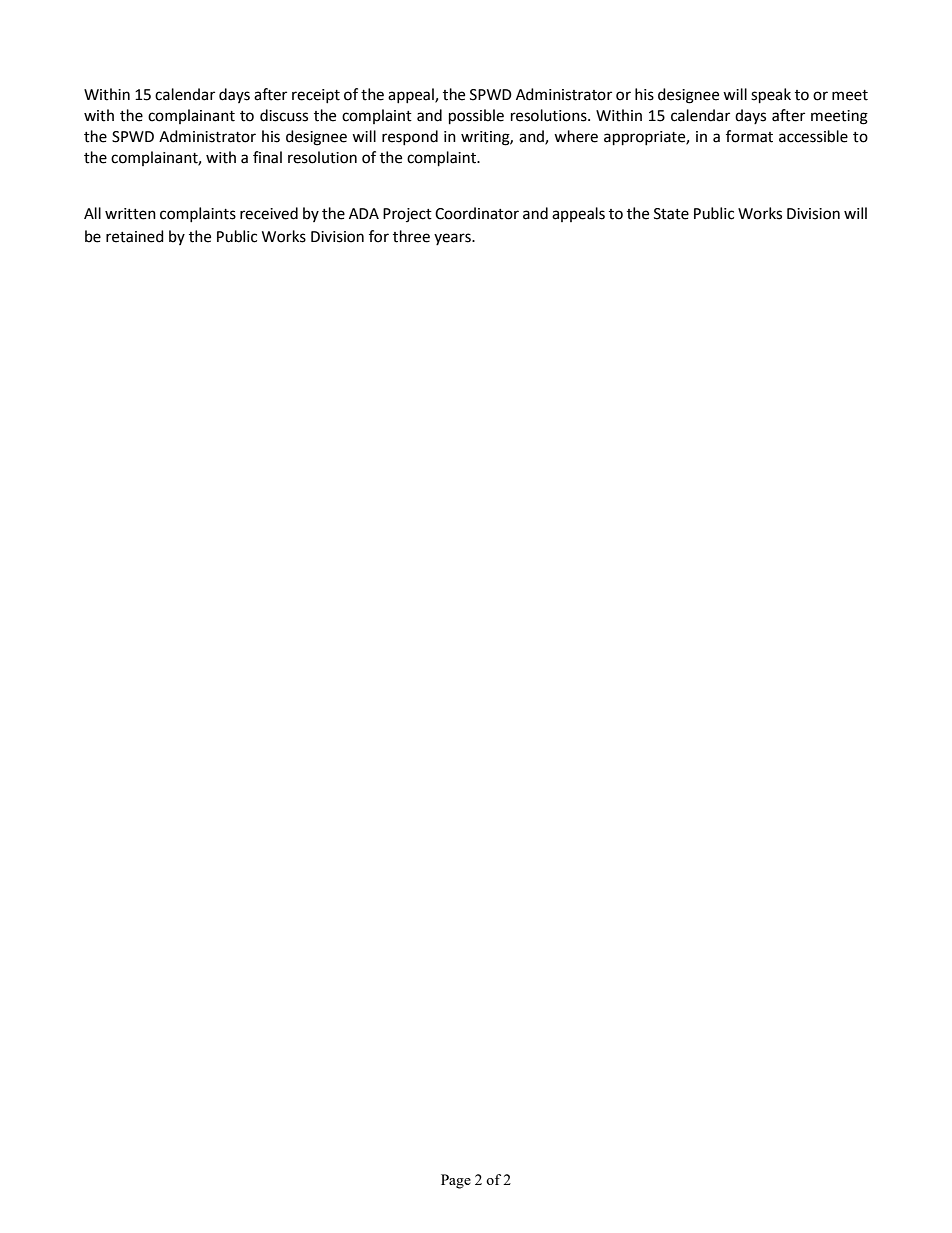  I want to click on format, so click(749, 136).
